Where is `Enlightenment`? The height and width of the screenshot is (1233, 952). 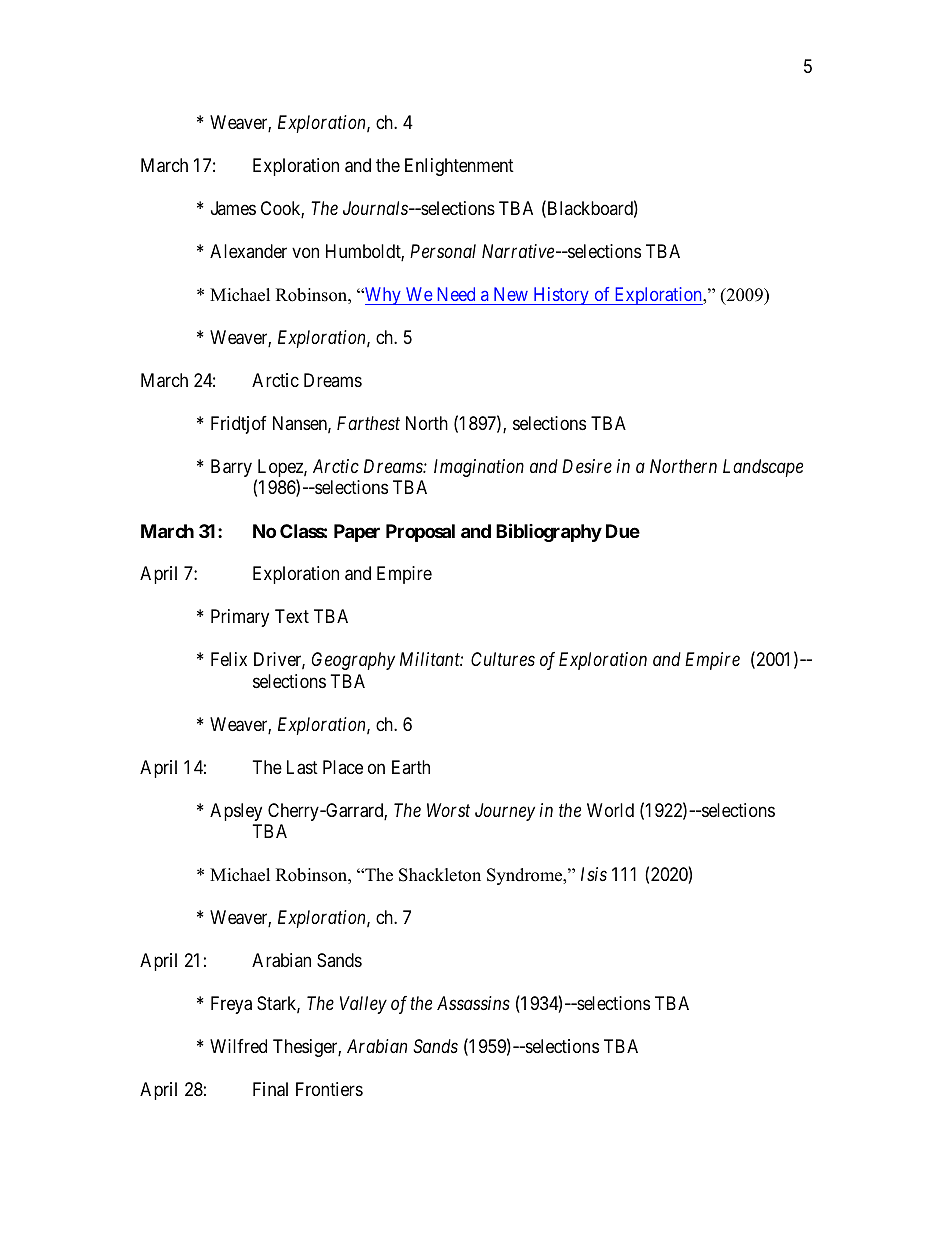
Enlightenment is located at coordinates (459, 167).
